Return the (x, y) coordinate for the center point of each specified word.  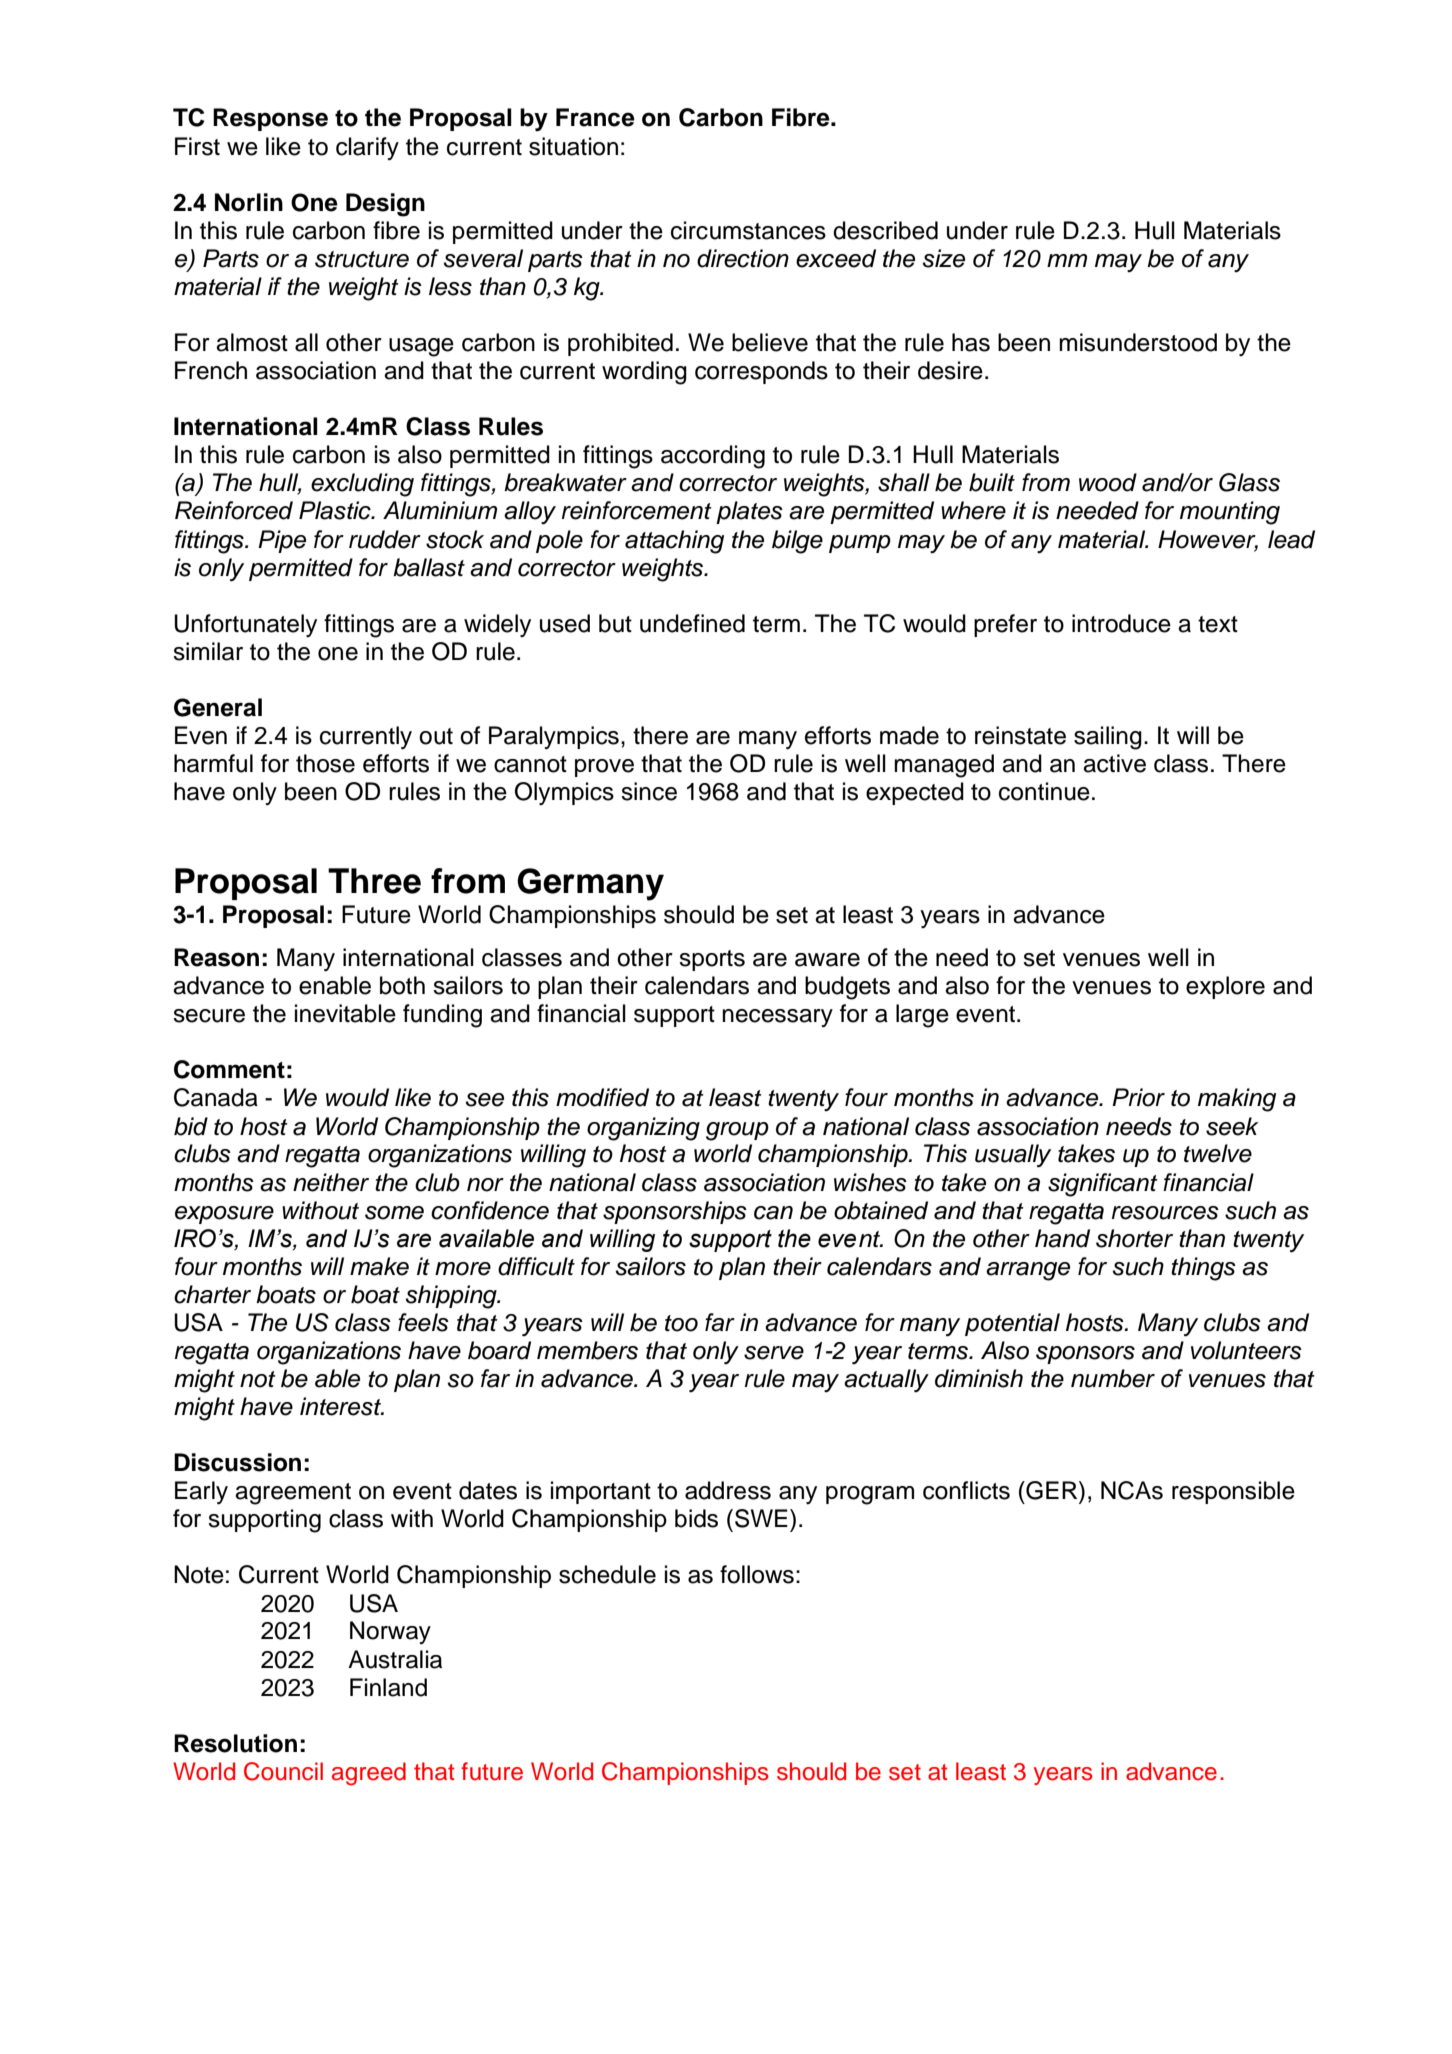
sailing (1108, 738)
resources (1165, 1213)
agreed (369, 1774)
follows (757, 1574)
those (325, 763)
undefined (692, 623)
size (943, 258)
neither (331, 1182)
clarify (367, 148)
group (737, 1131)
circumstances (748, 230)
